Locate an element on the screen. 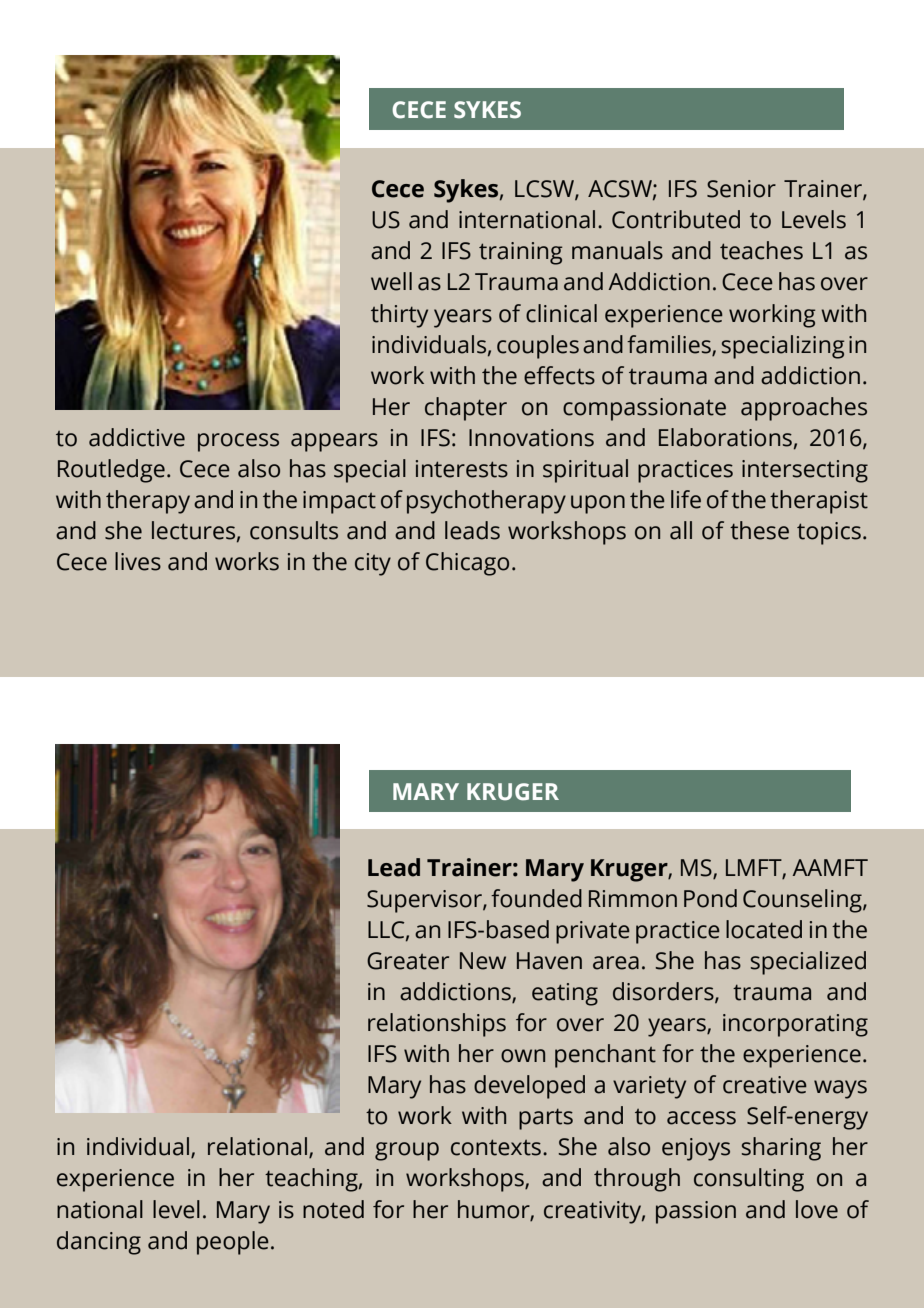  people is located at coordinates (233, 1243).
